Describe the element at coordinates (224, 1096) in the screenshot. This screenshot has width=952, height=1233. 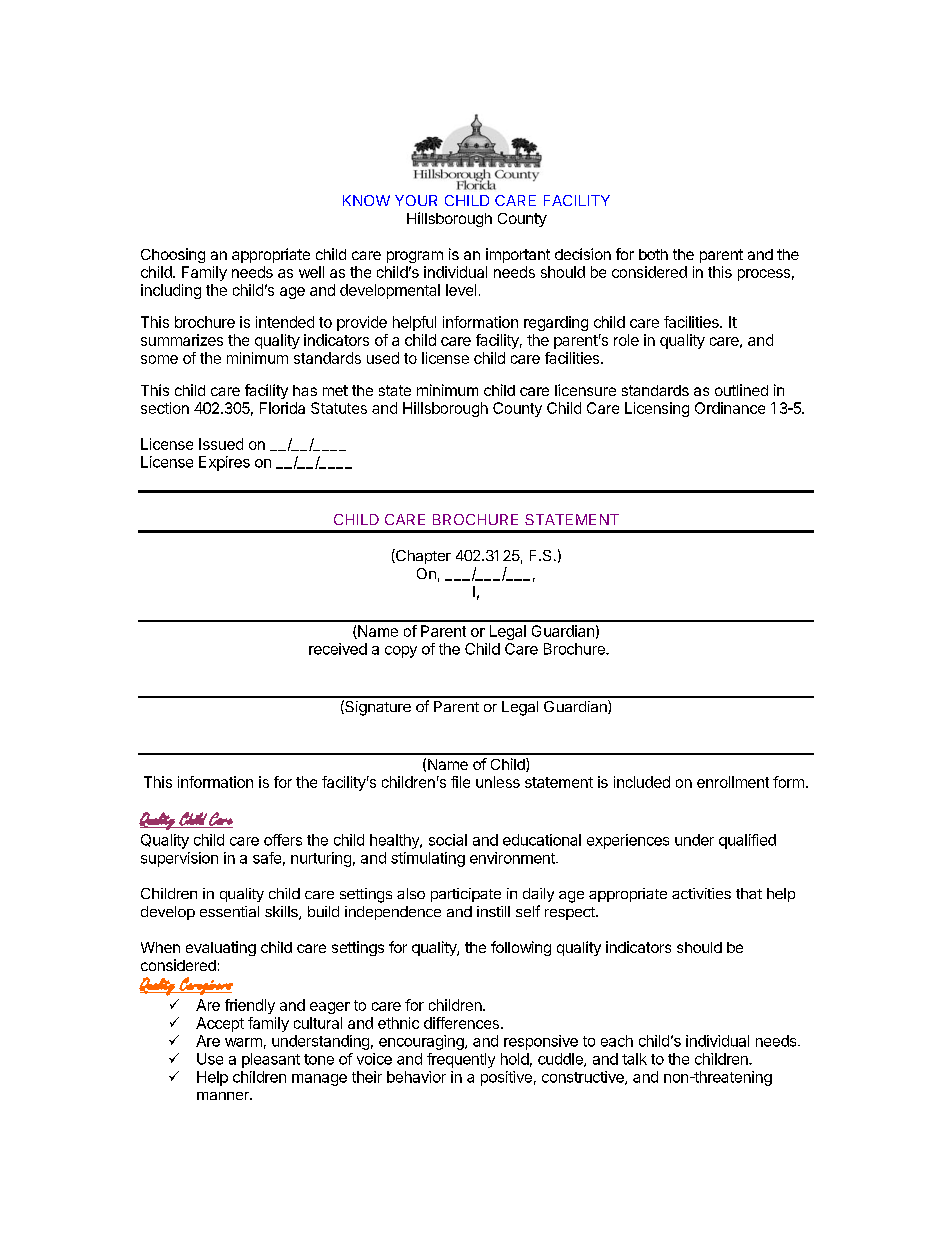
I see `manner` at that location.
